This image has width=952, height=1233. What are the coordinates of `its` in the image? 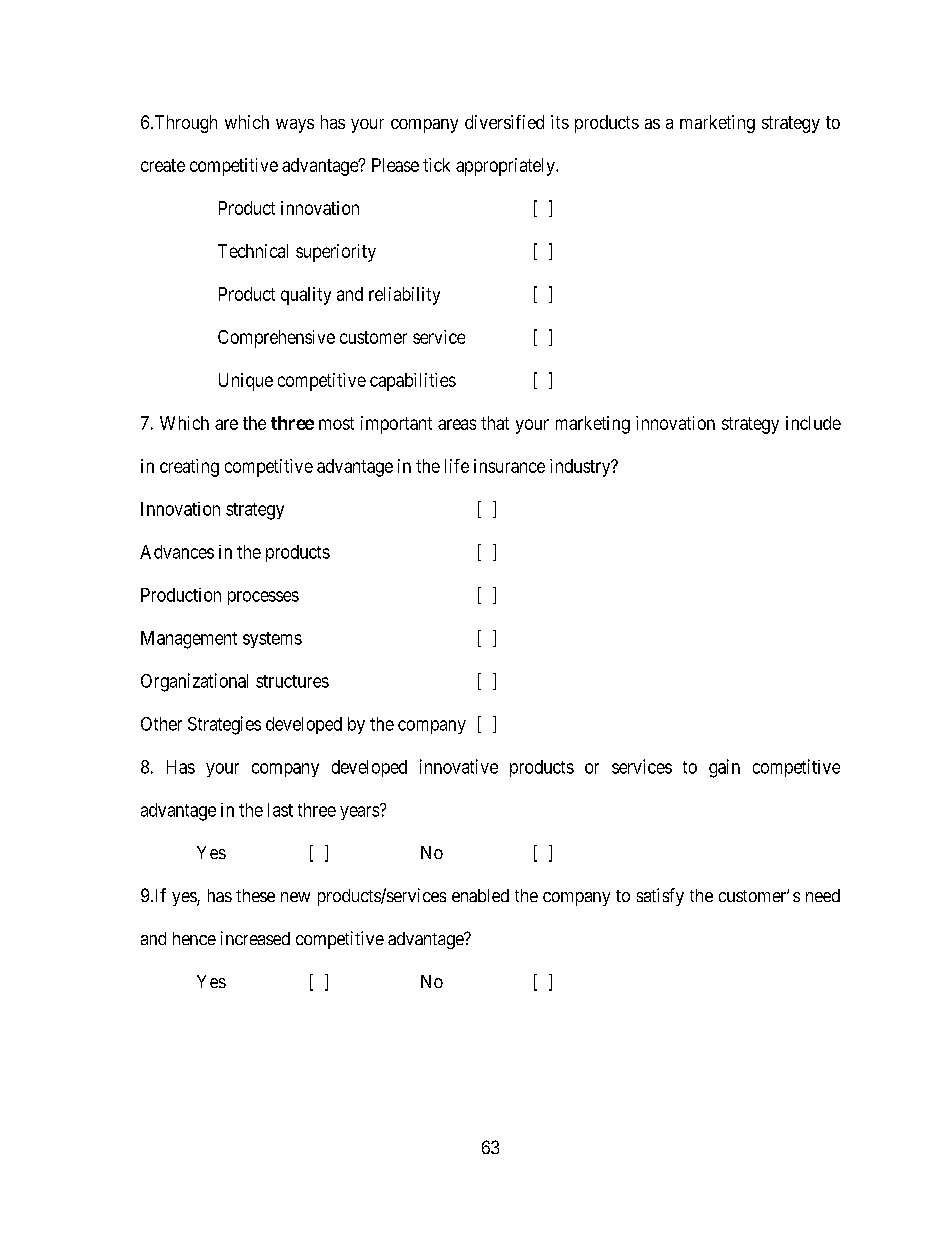 It's located at (560, 122).
